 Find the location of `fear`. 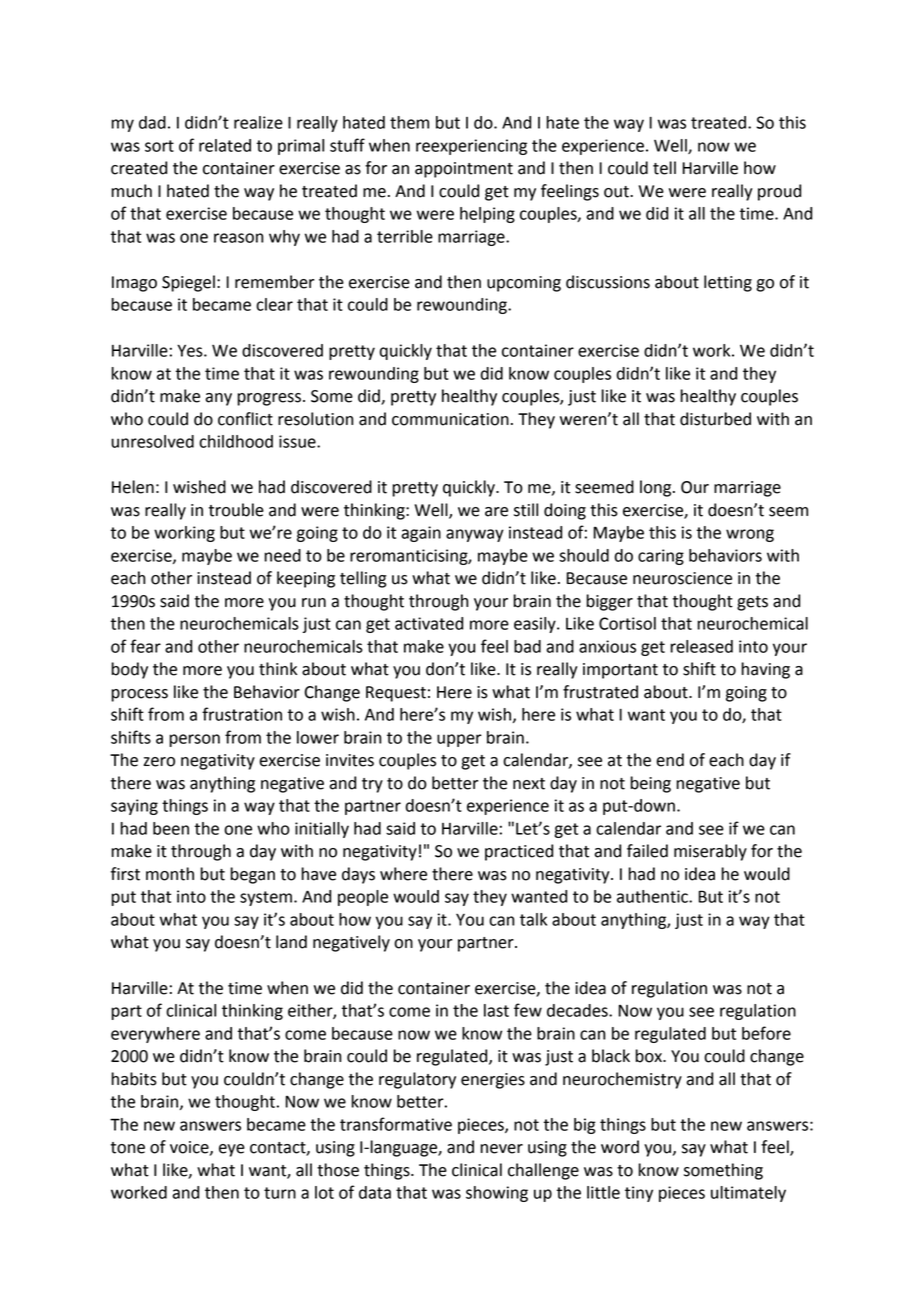

fear is located at coordinates (145, 646).
